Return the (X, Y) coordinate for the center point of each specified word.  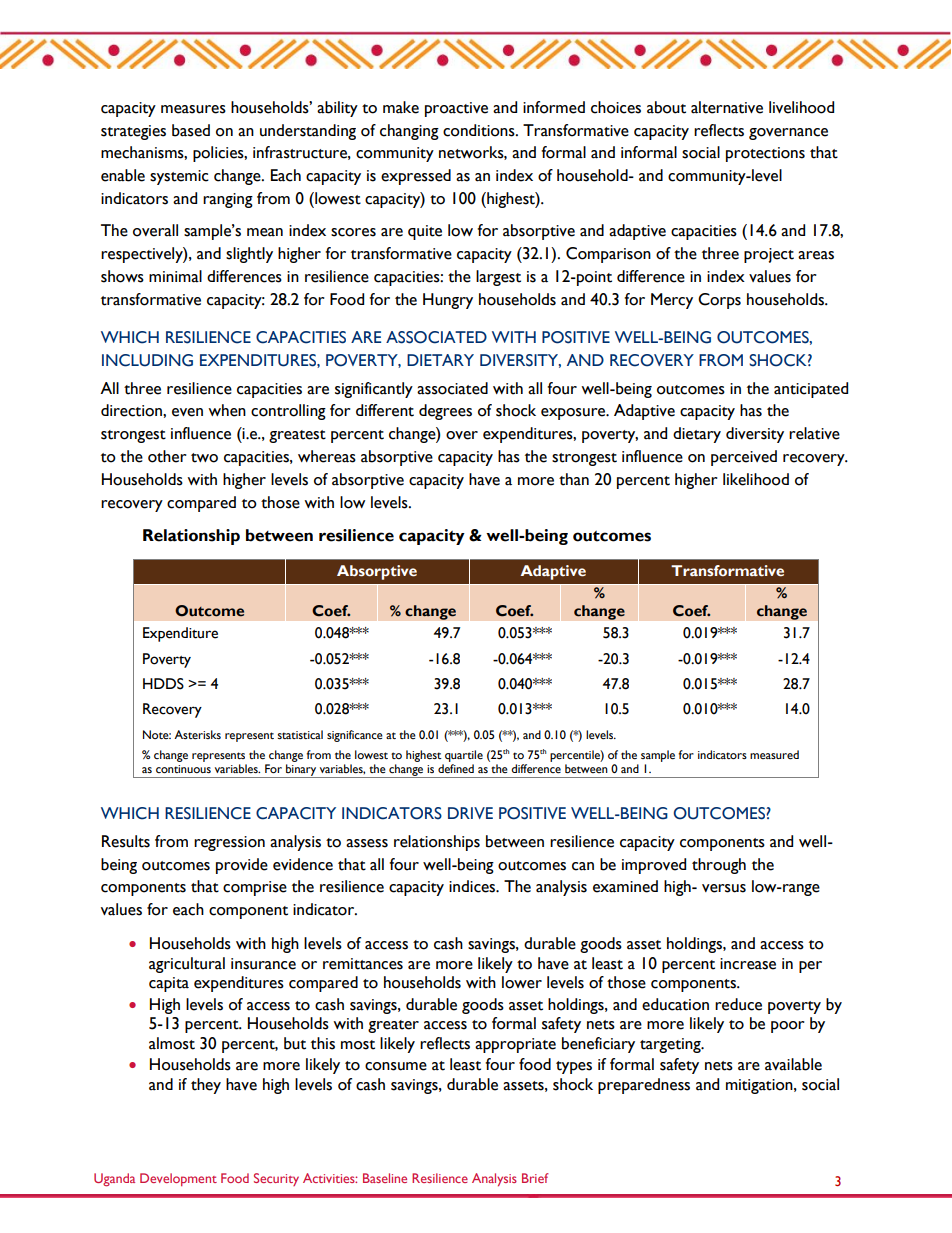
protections (765, 154)
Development (178, 1179)
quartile (464, 756)
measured (774, 755)
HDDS (163, 684)
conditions (480, 130)
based (191, 130)
